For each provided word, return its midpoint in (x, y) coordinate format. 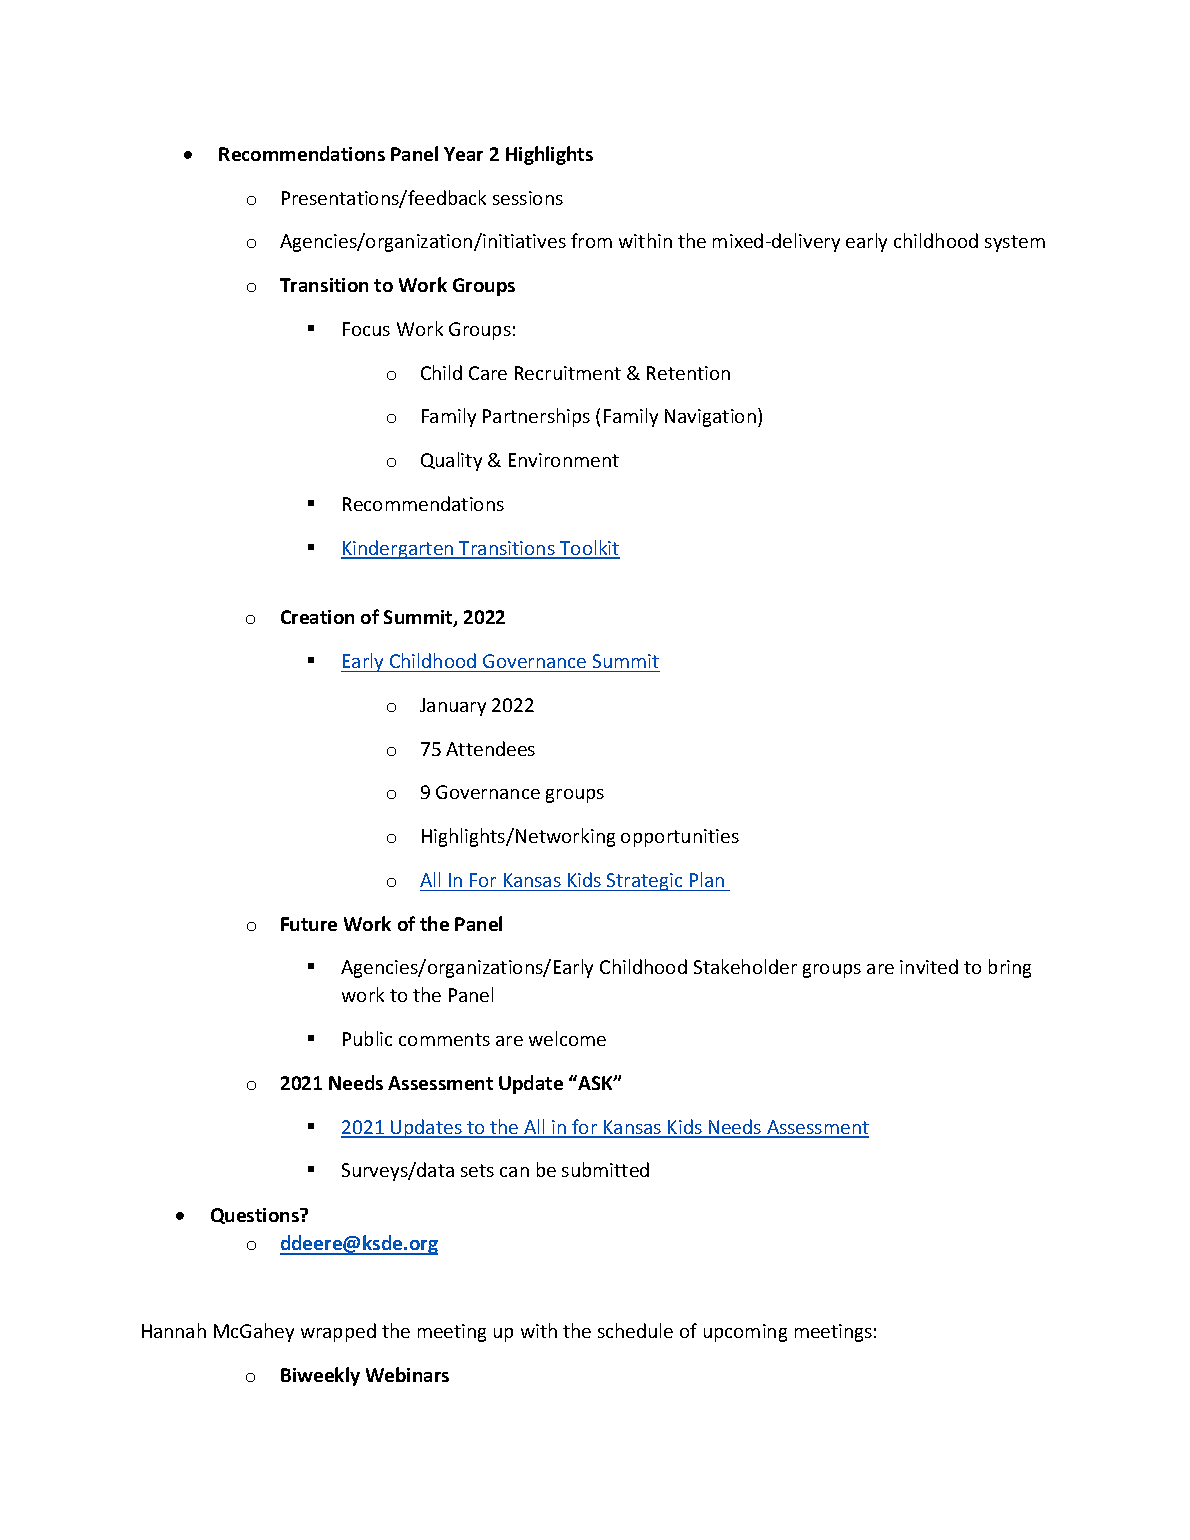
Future (309, 924)
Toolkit (589, 549)
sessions (528, 198)
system (1015, 243)
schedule (635, 1330)
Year (463, 154)
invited (929, 966)
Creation (317, 617)
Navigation (710, 418)
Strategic (645, 882)
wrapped (338, 1332)
